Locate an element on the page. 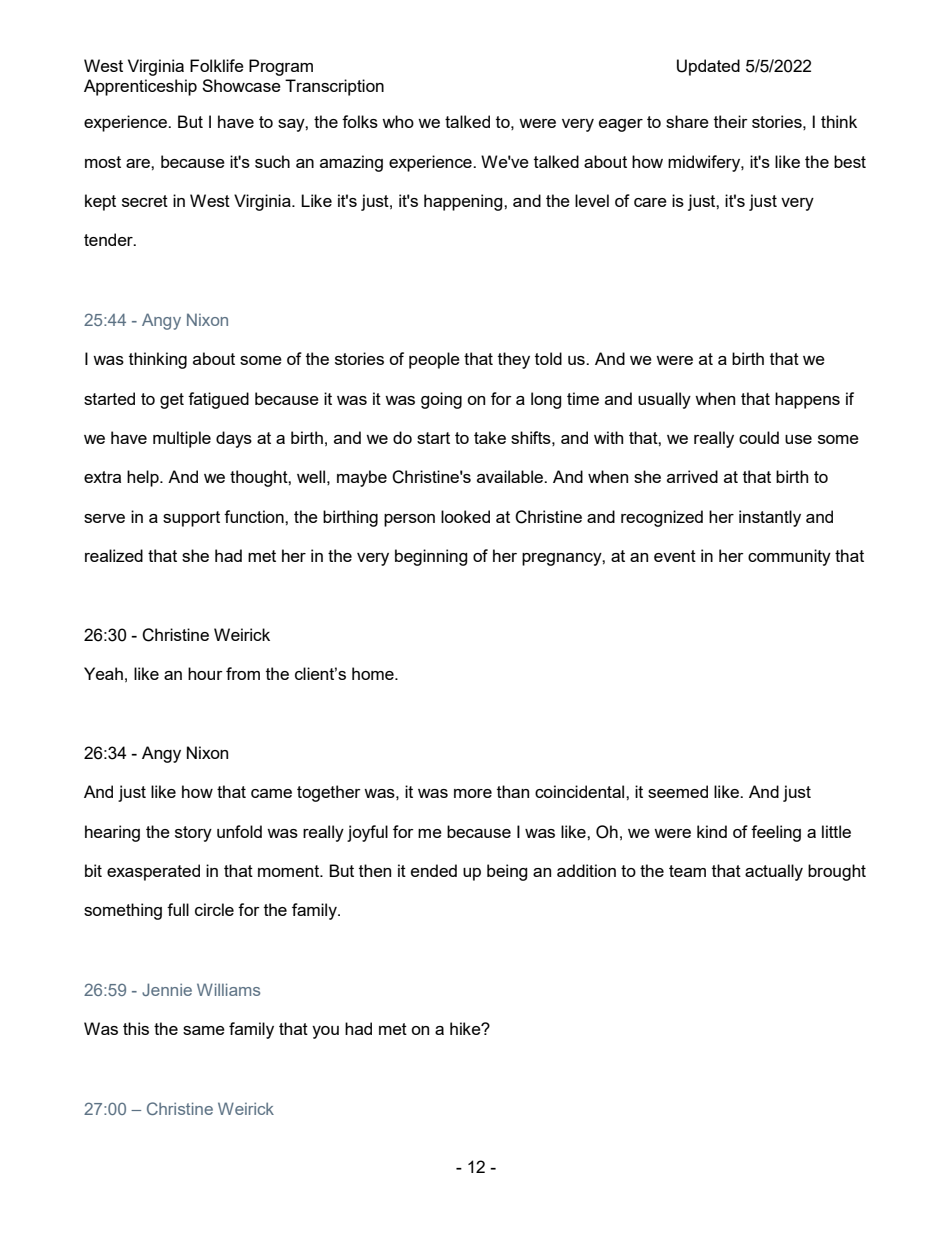 This document has width=952, height=1233. actually is located at coordinates (774, 872).
